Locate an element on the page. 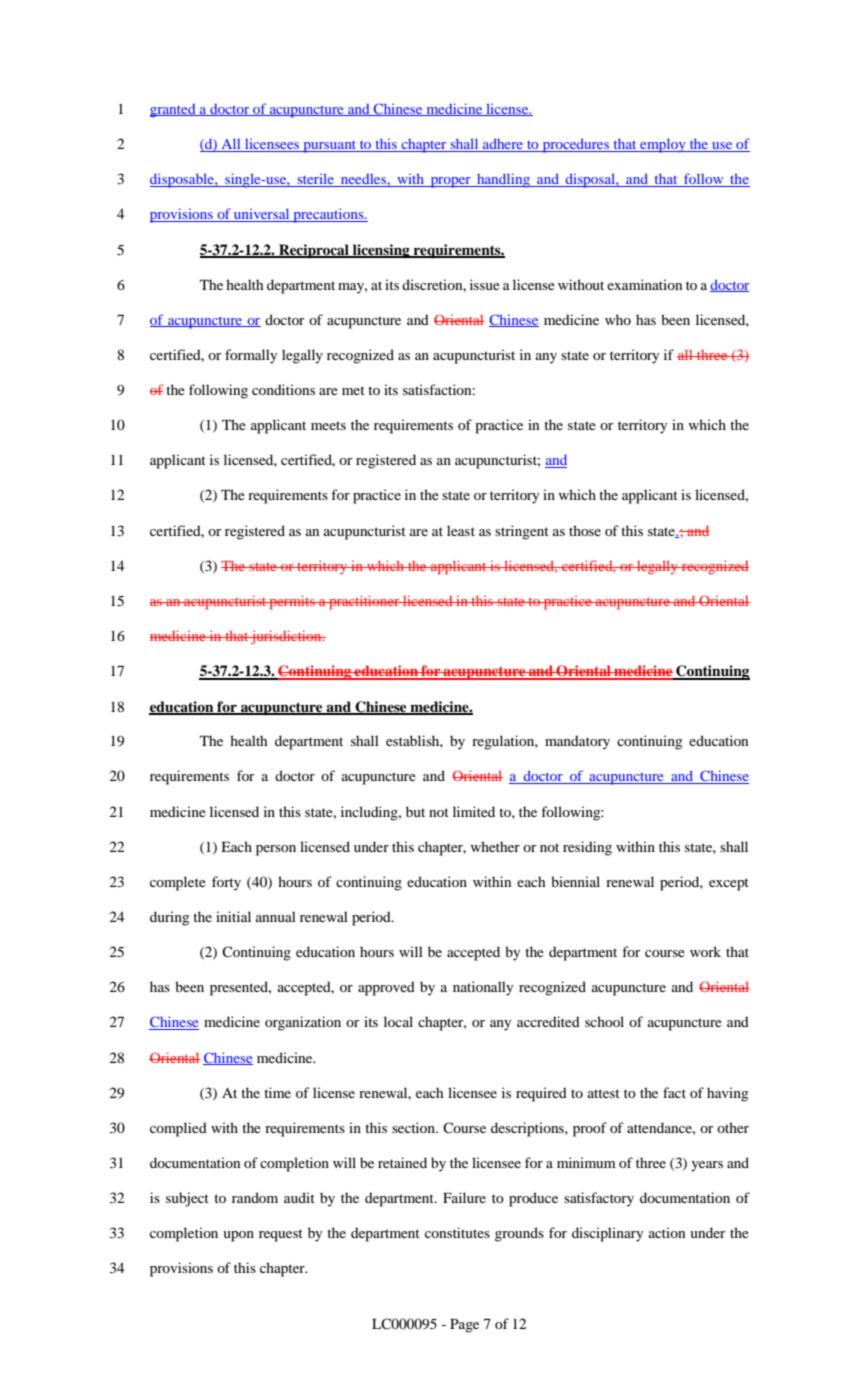 This page has height=1400, width=849. mandatory is located at coordinates (577, 742).
